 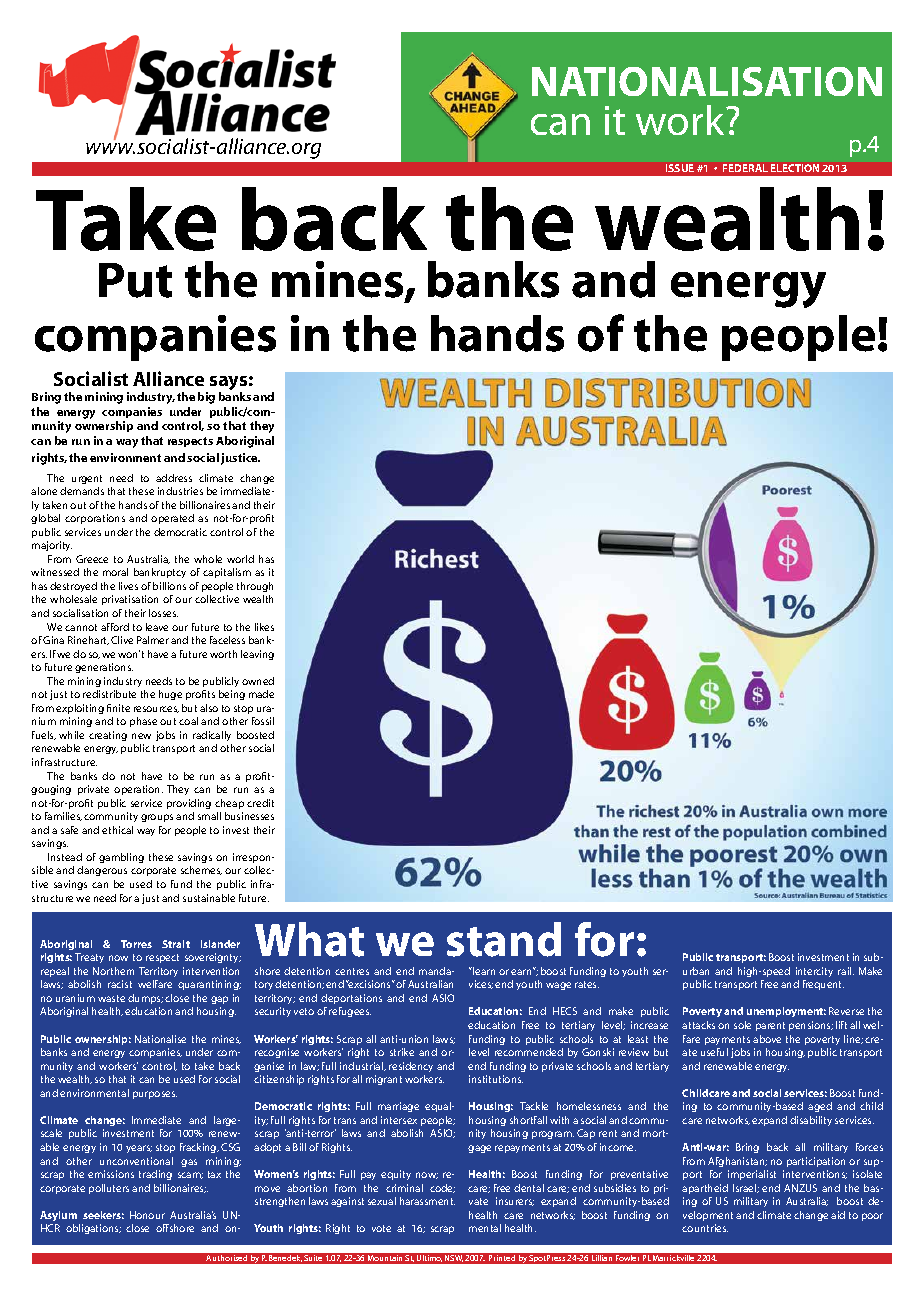 What do you see at coordinates (155, 1175) in the screenshot?
I see `trading` at bounding box center [155, 1175].
